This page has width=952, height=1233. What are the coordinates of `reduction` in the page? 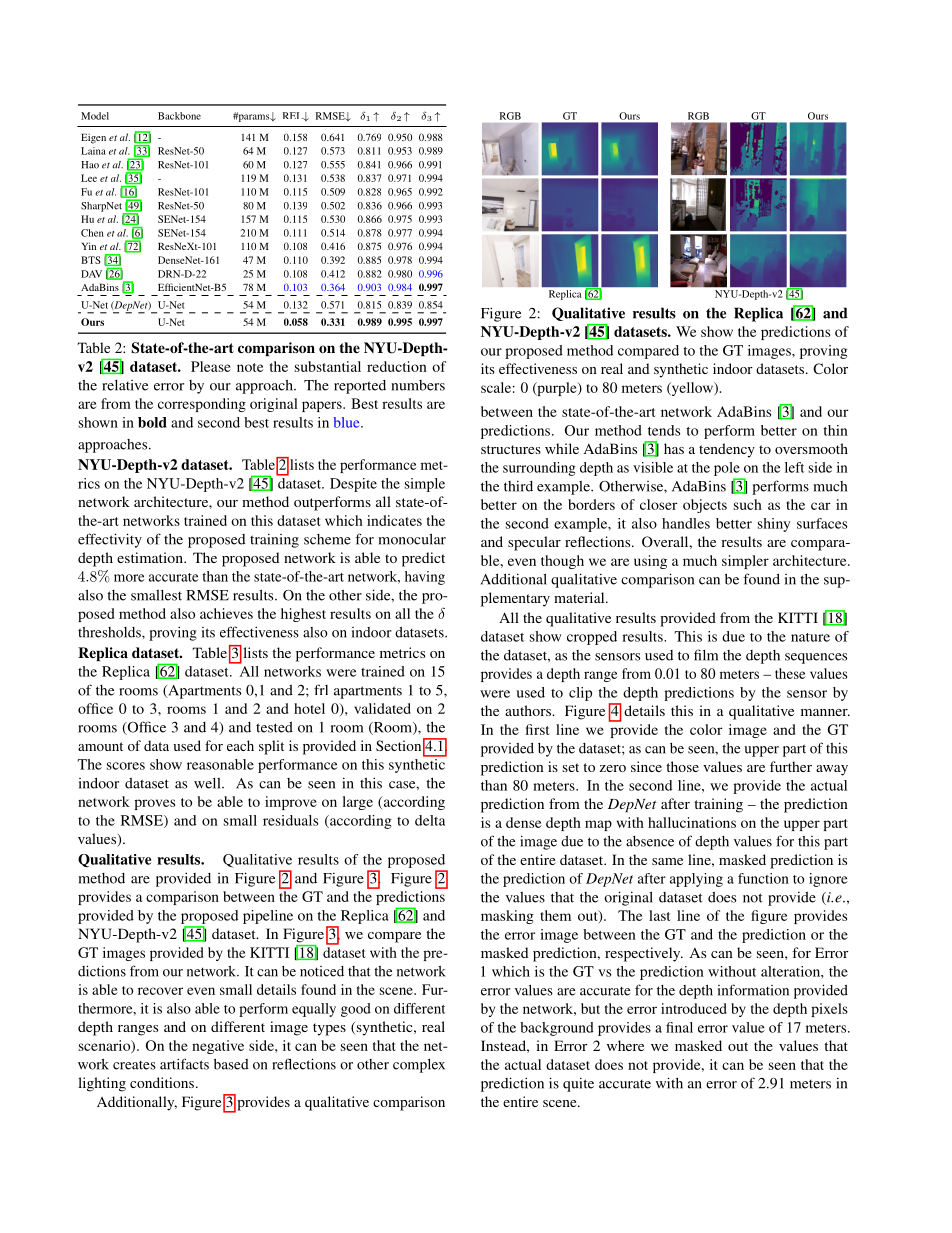 It's located at (397, 366).
